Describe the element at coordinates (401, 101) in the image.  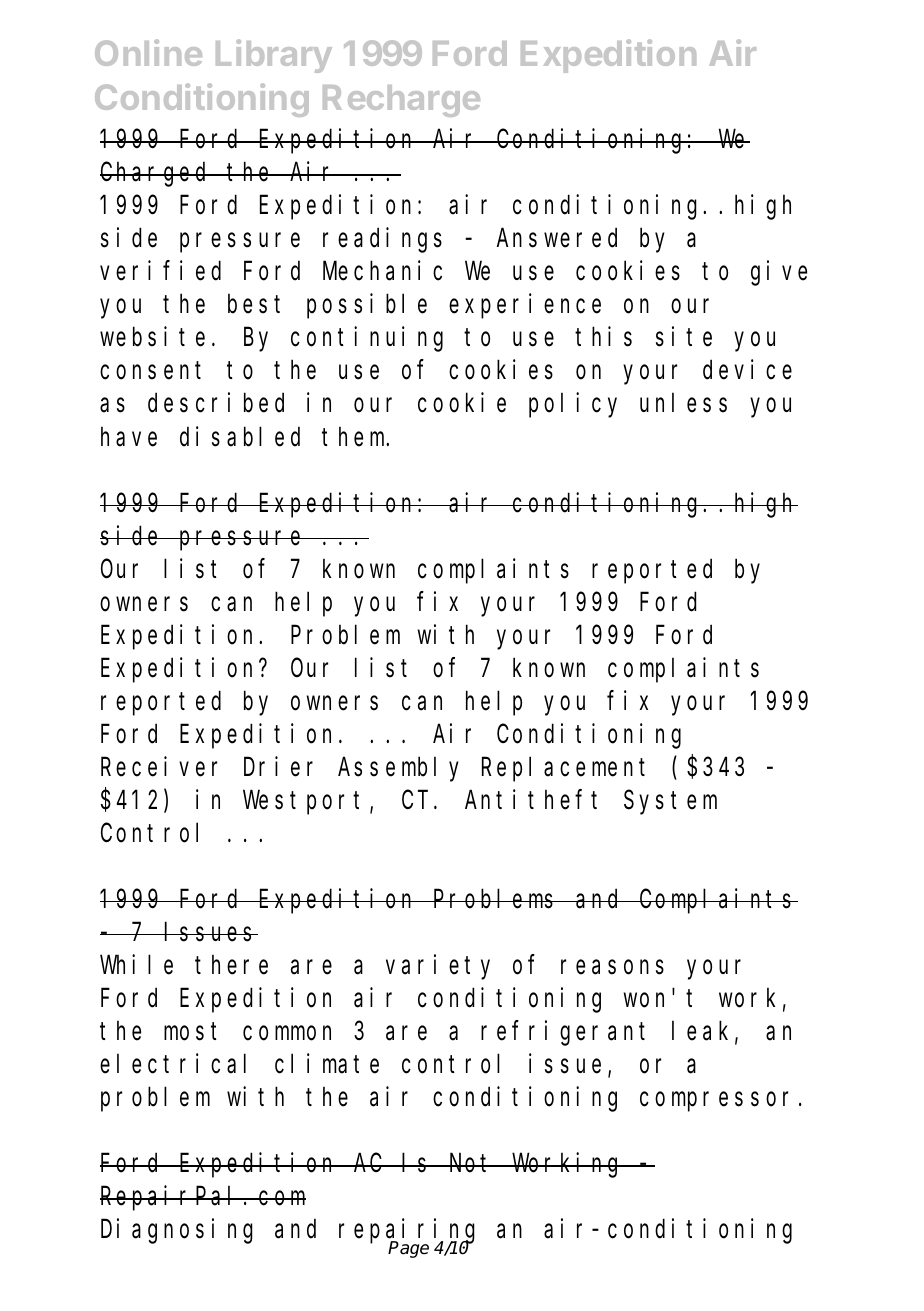
I see `Recharge` at that location.
